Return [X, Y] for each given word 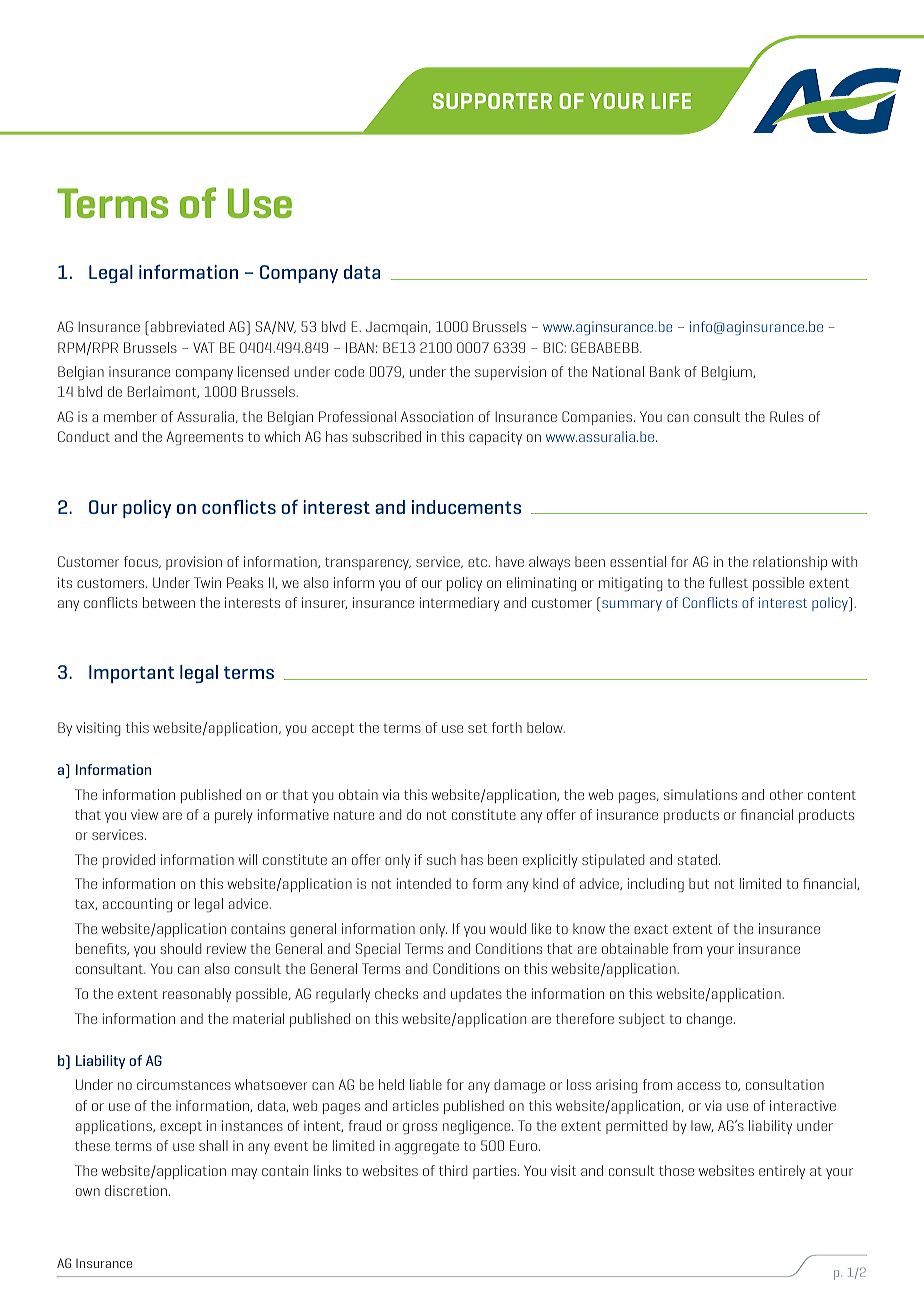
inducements [466, 507]
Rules [787, 416]
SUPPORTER [492, 101]
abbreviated [186, 326]
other [786, 794]
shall [213, 1145]
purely [233, 816]
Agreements [205, 438]
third [453, 1170]
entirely [782, 1172]
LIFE [671, 101]
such [441, 859]
